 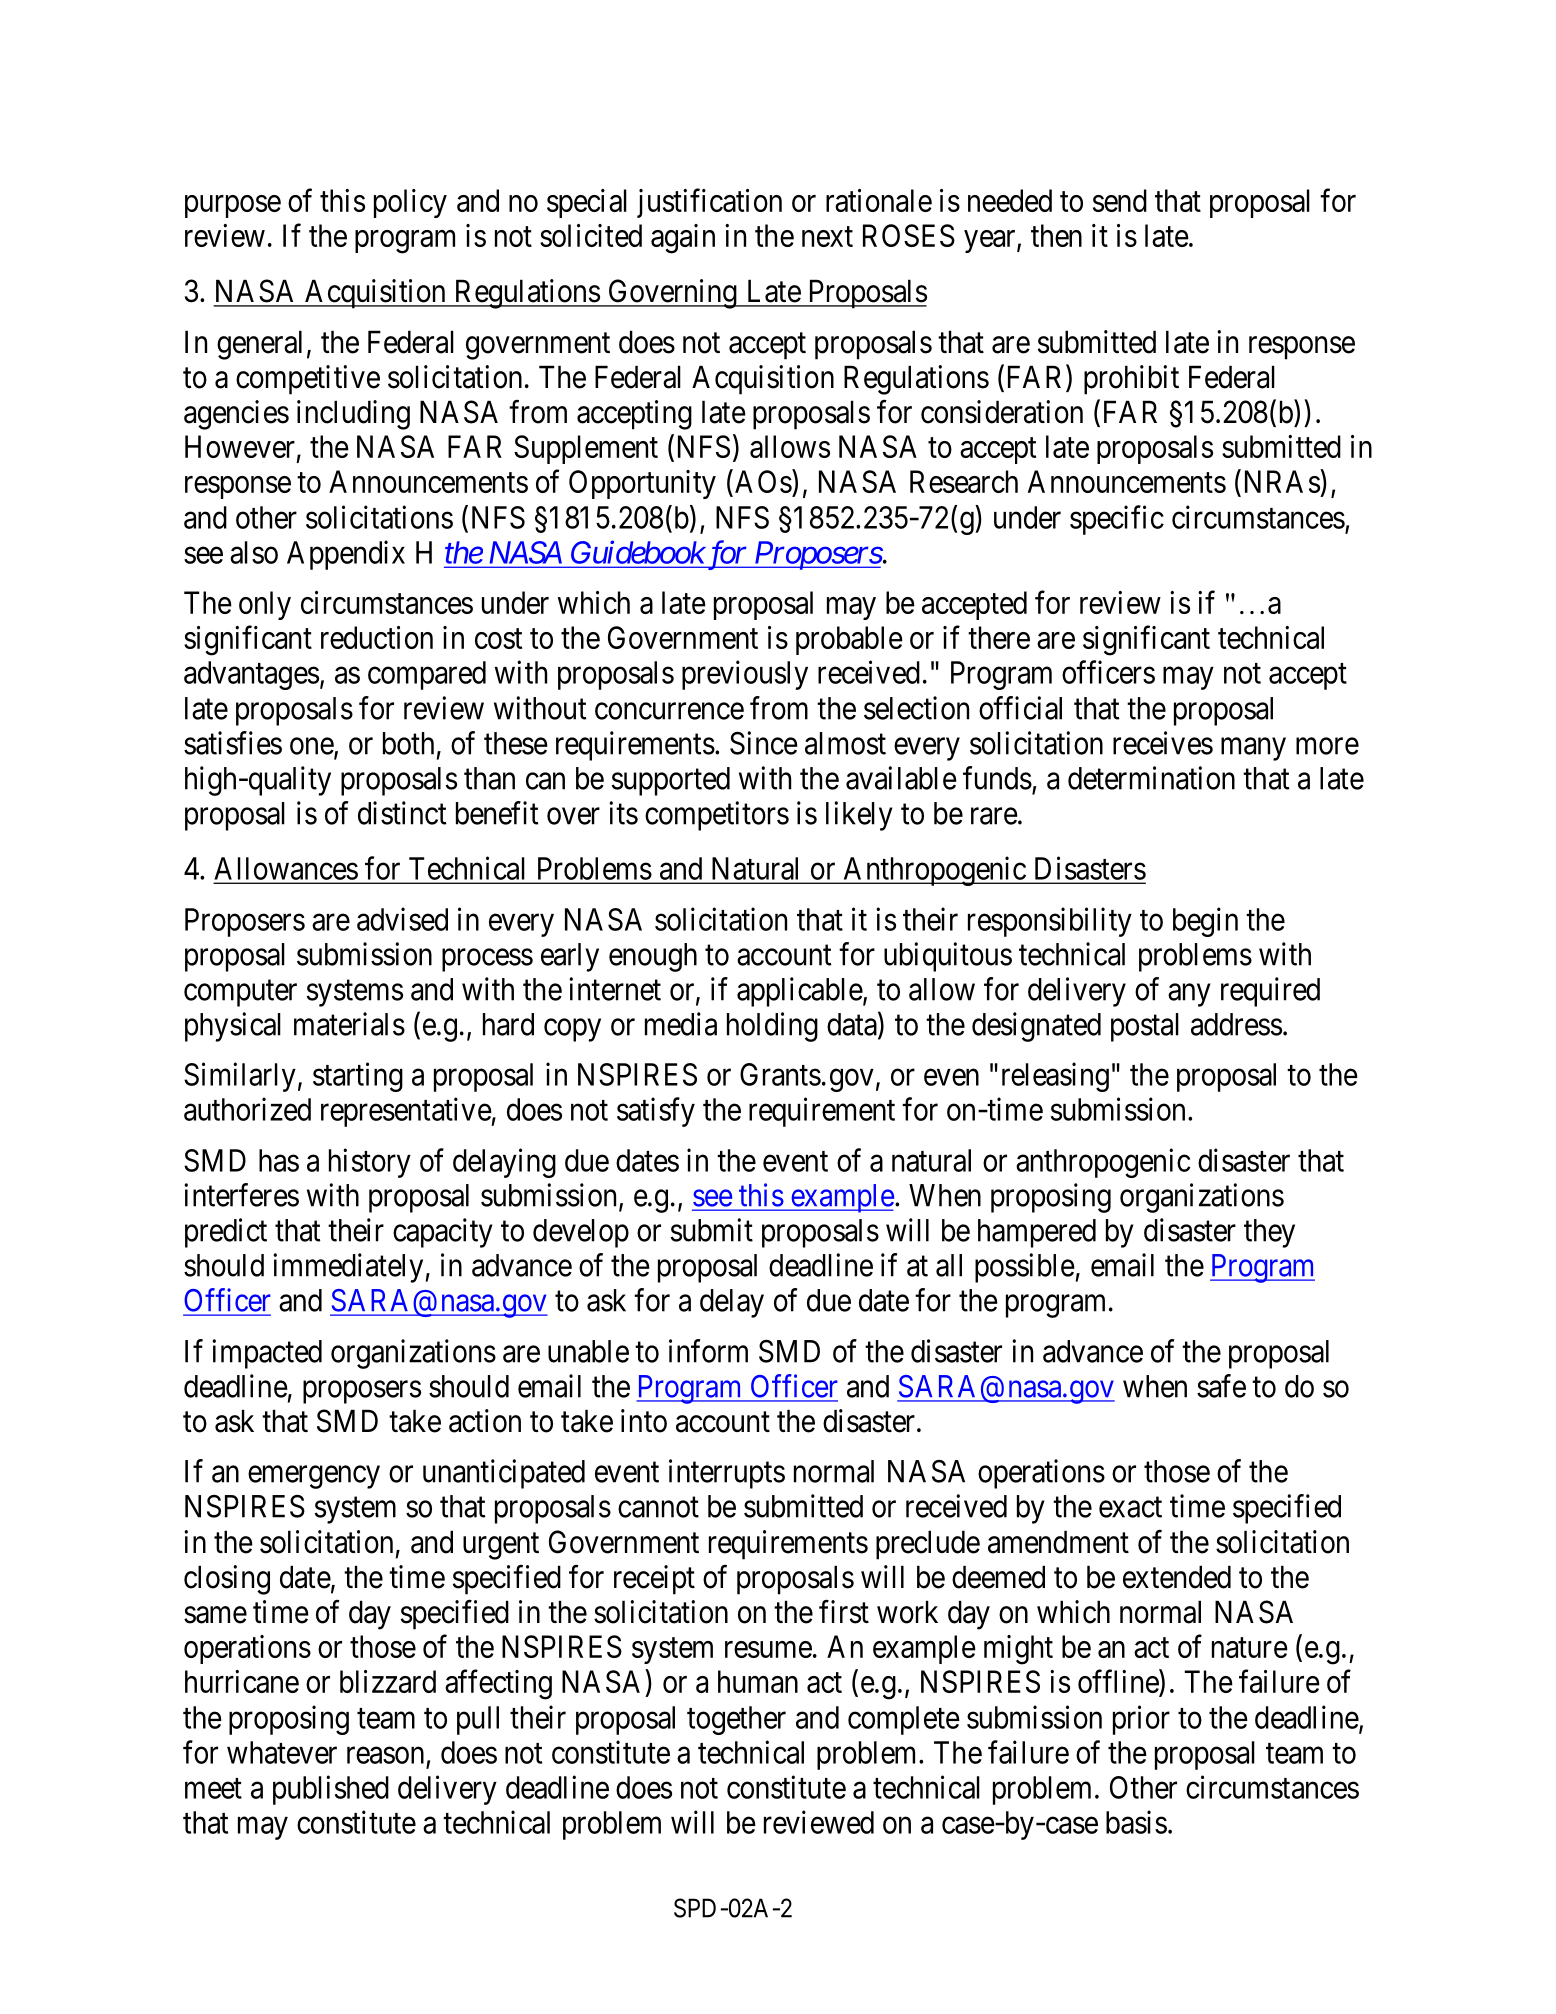 What do you see at coordinates (267, 1354) in the screenshot?
I see `impacted` at bounding box center [267, 1354].
